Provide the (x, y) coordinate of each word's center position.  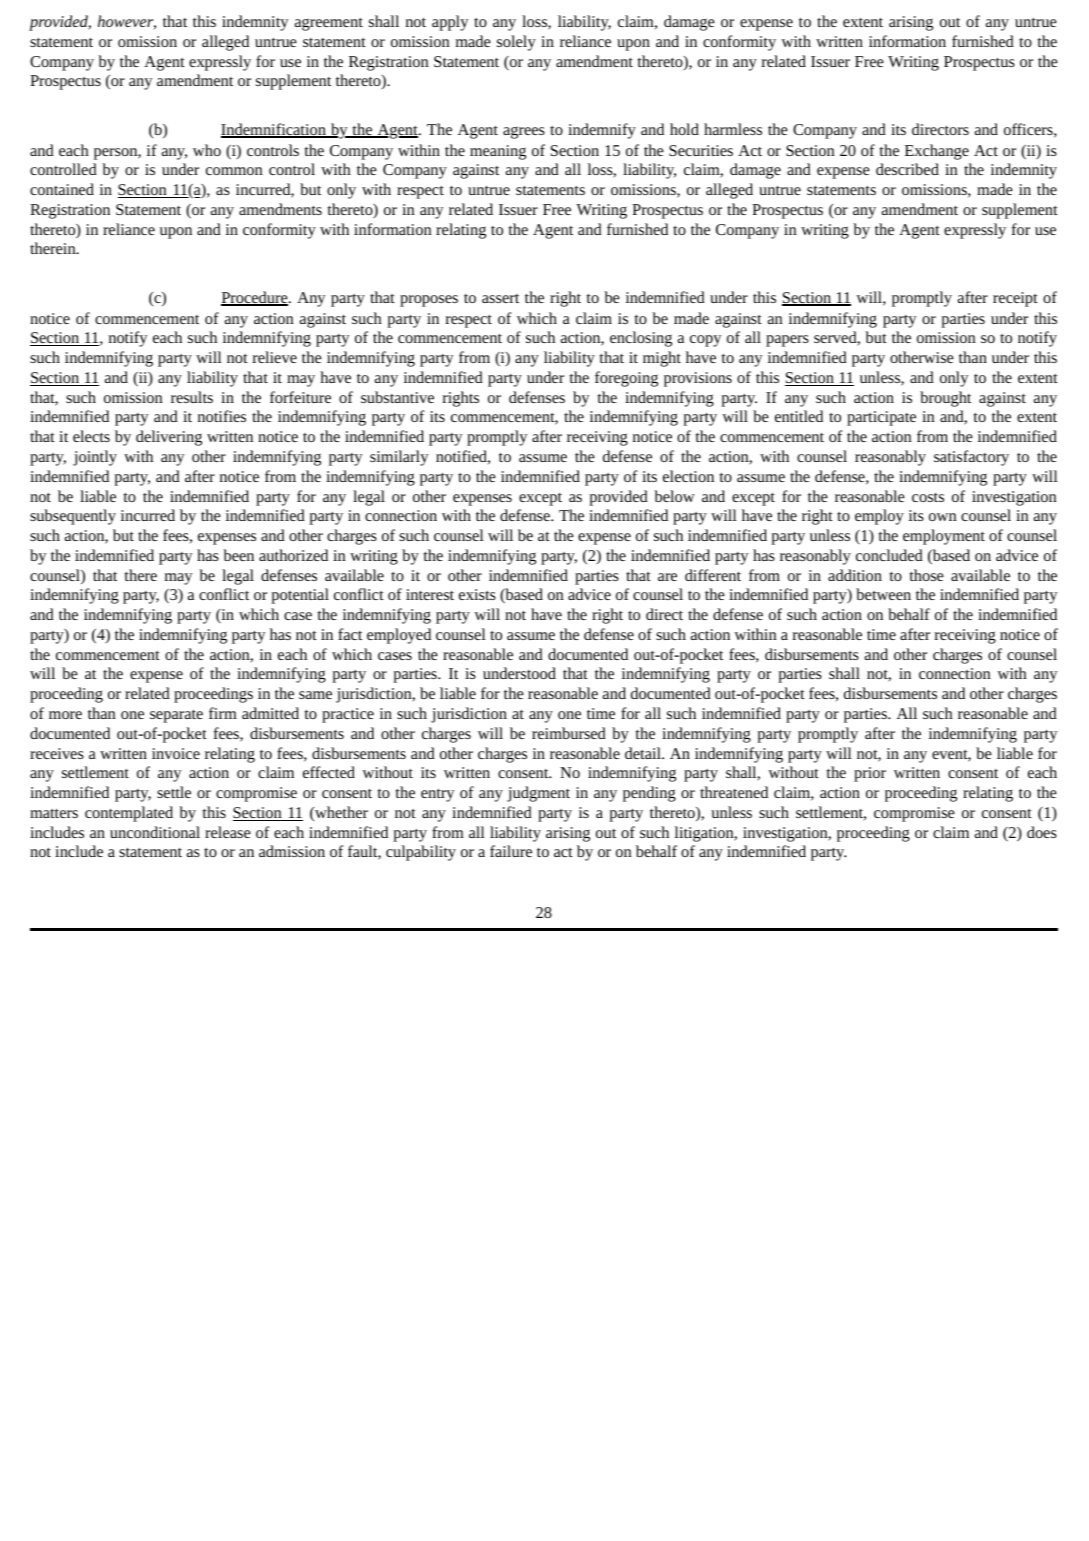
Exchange (937, 152)
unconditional (155, 832)
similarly (399, 458)
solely (516, 43)
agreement (329, 24)
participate (881, 418)
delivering (169, 438)
